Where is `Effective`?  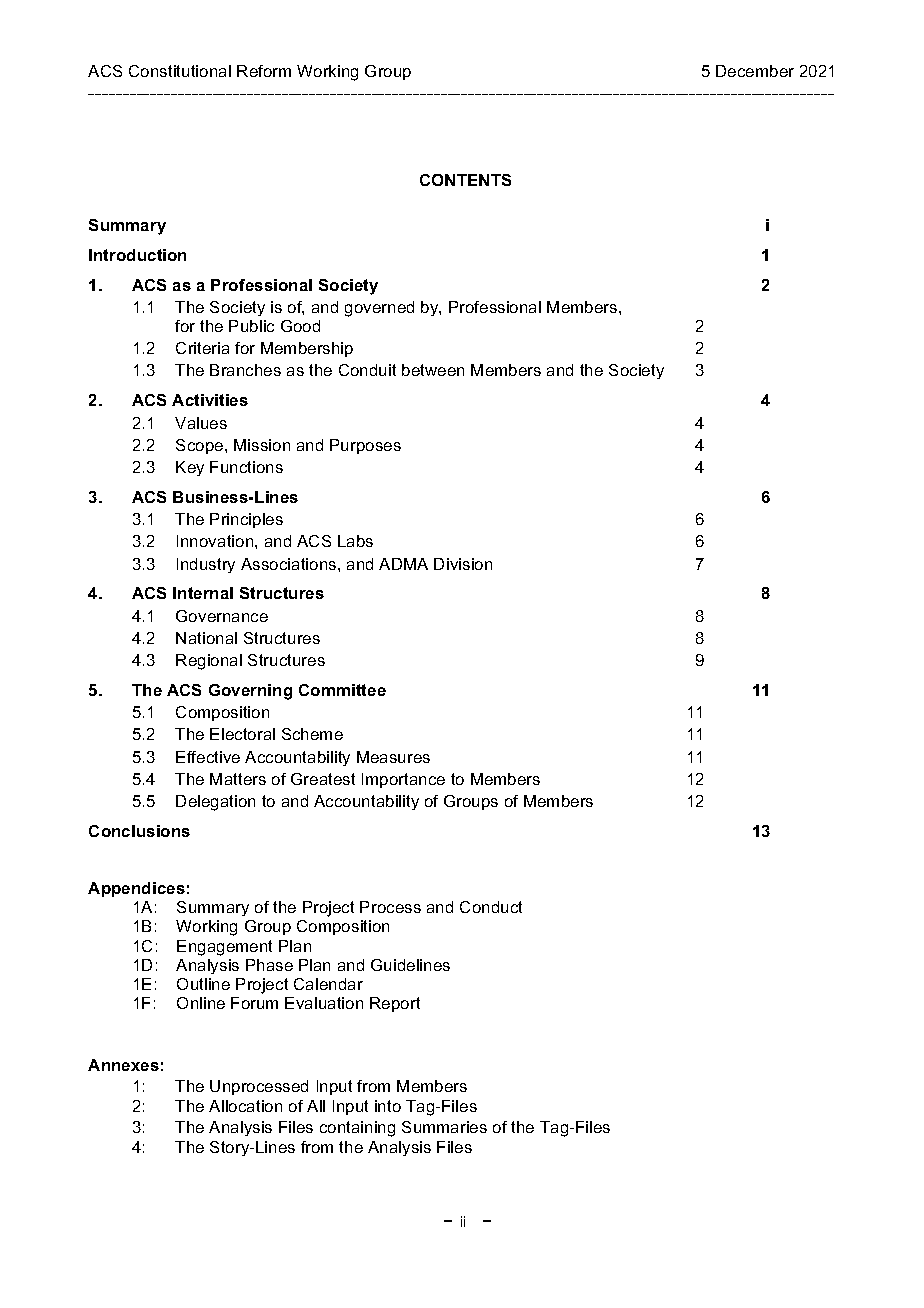
Effective is located at coordinates (208, 757).
